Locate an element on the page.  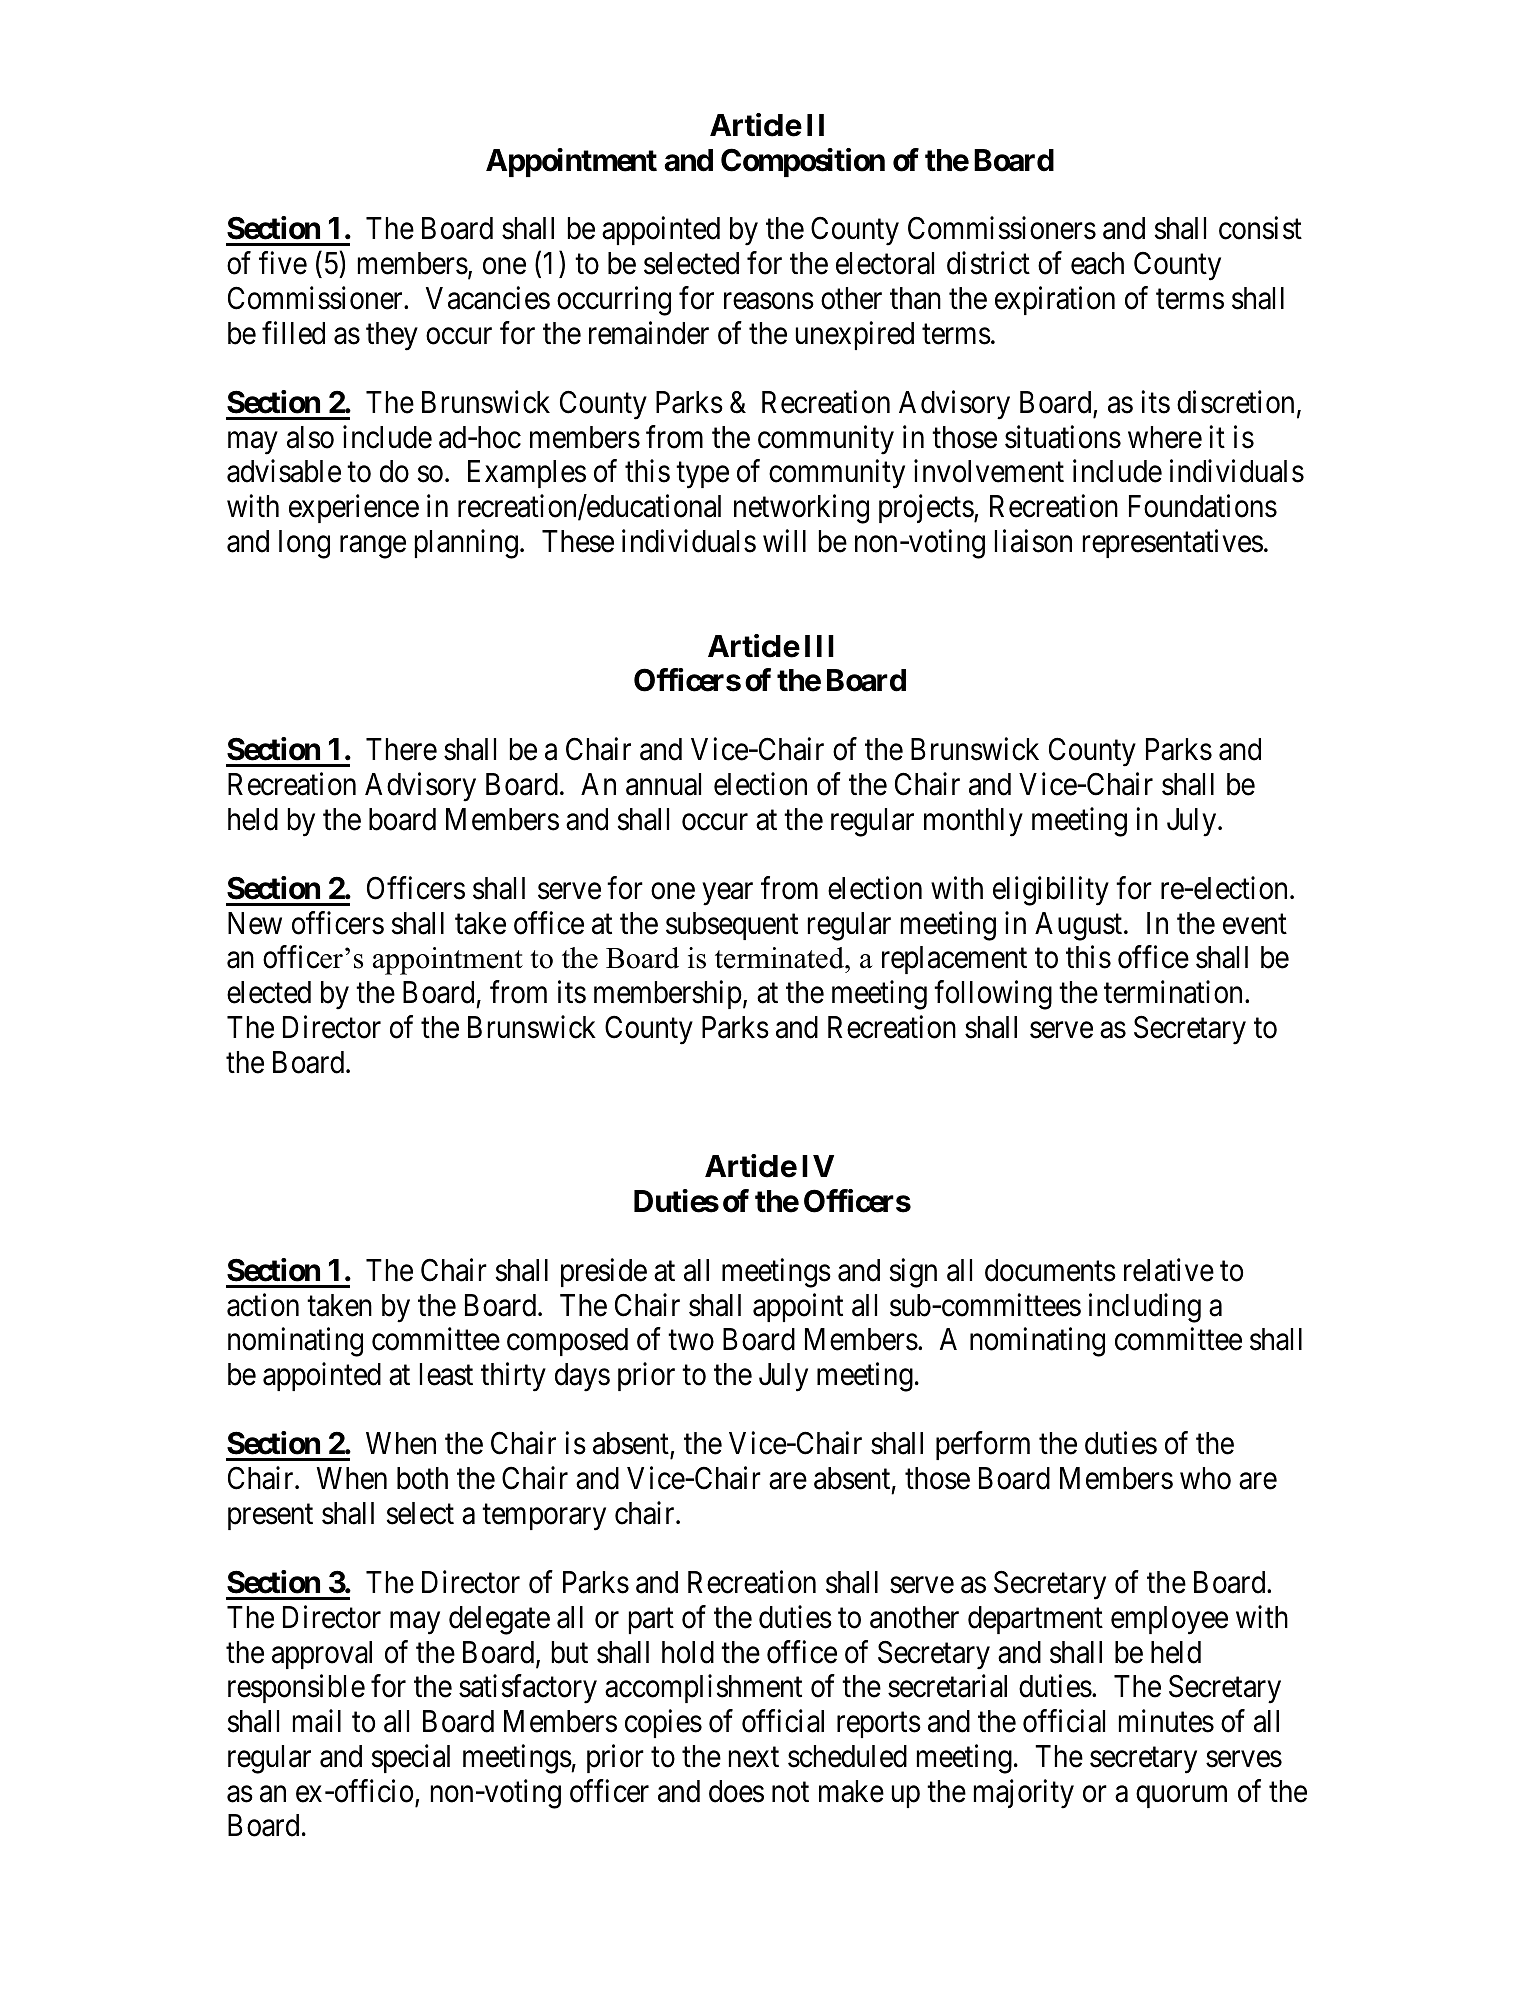
each is located at coordinates (1097, 263).
